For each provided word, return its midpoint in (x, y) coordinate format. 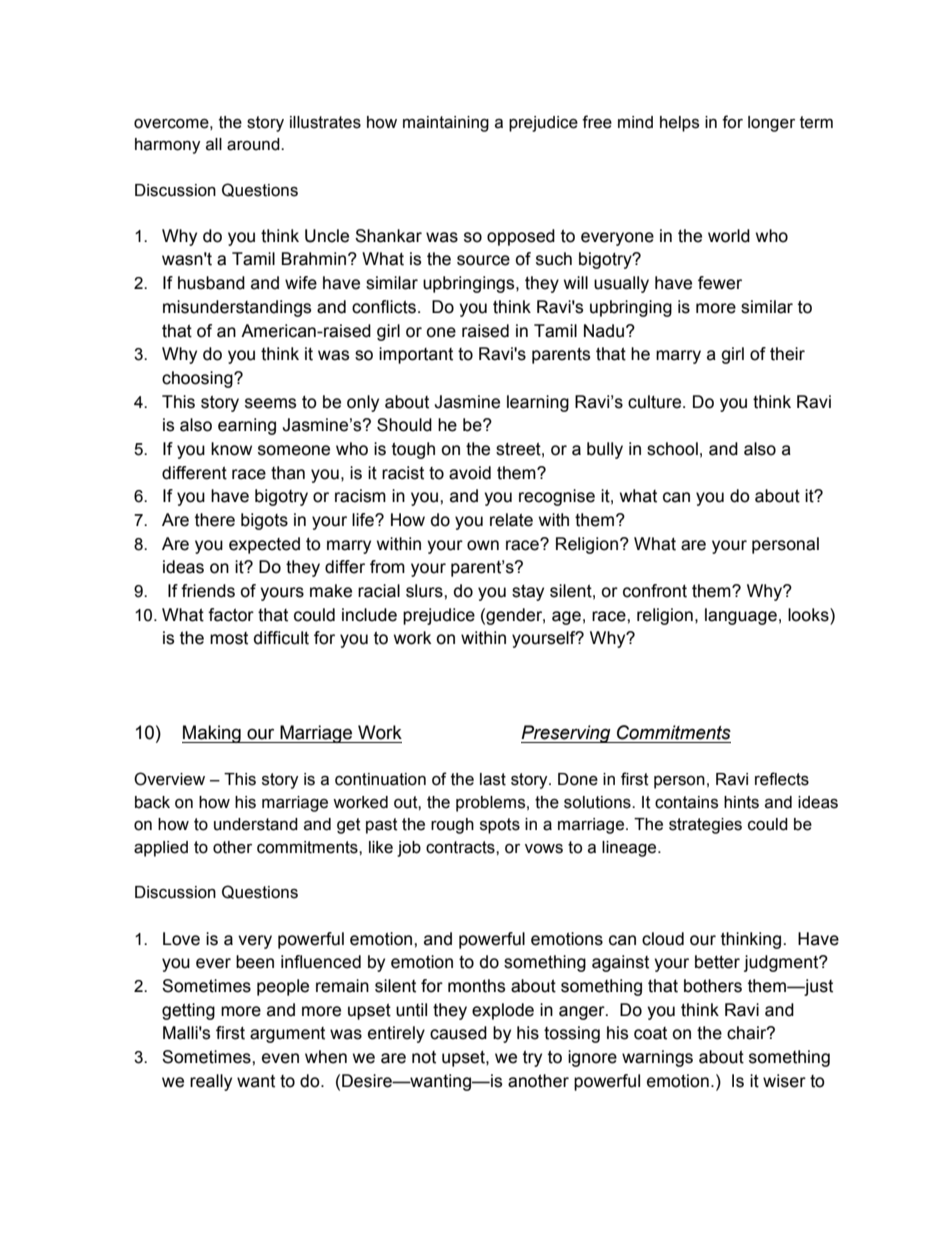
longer (771, 124)
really (211, 1082)
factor (231, 615)
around (254, 144)
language (741, 616)
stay (528, 593)
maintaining (446, 124)
